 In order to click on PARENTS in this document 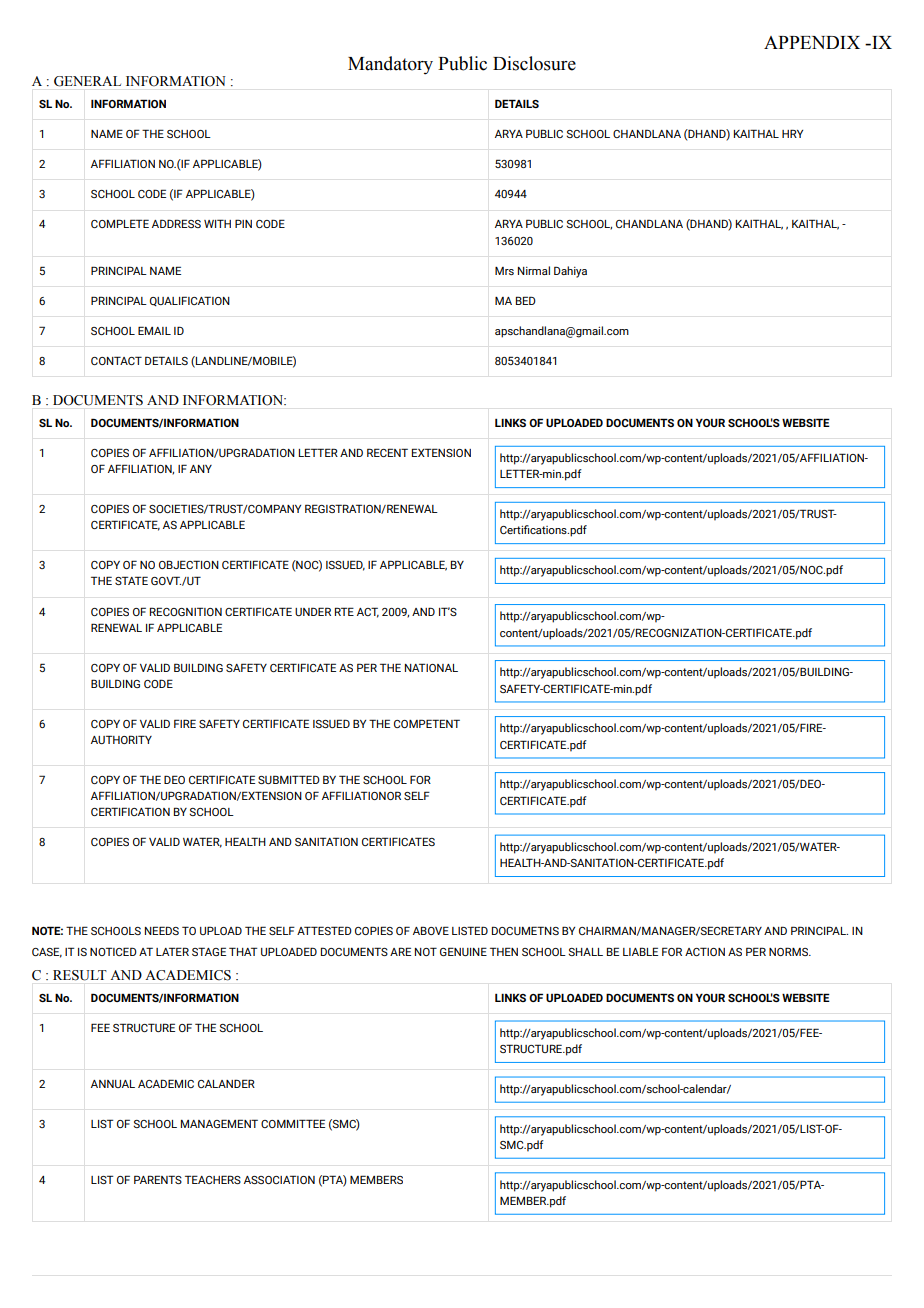, I will do `click(158, 1179)`.
